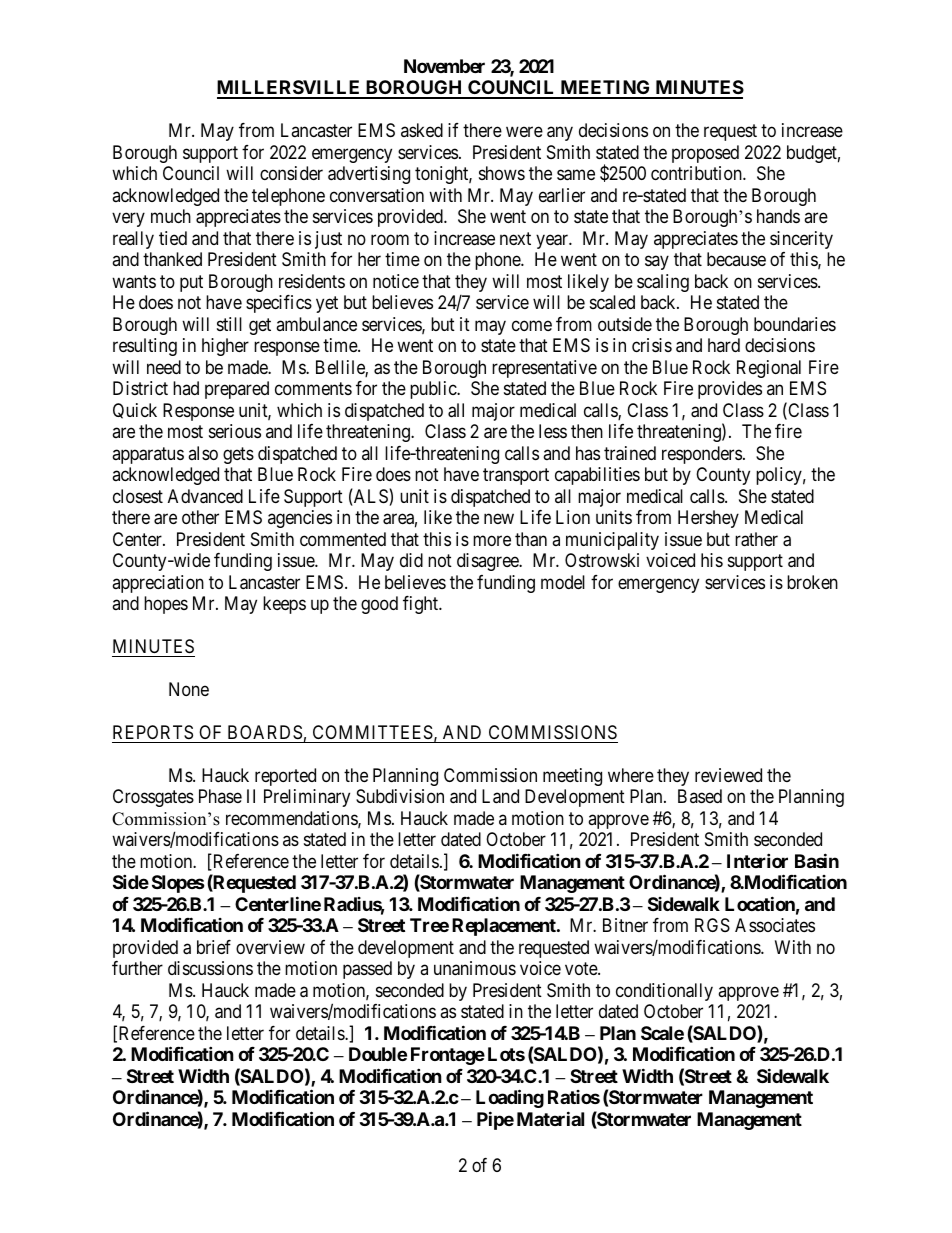 The image size is (952, 1233). What do you see at coordinates (171, 216) in the image?
I see `much` at bounding box center [171, 216].
